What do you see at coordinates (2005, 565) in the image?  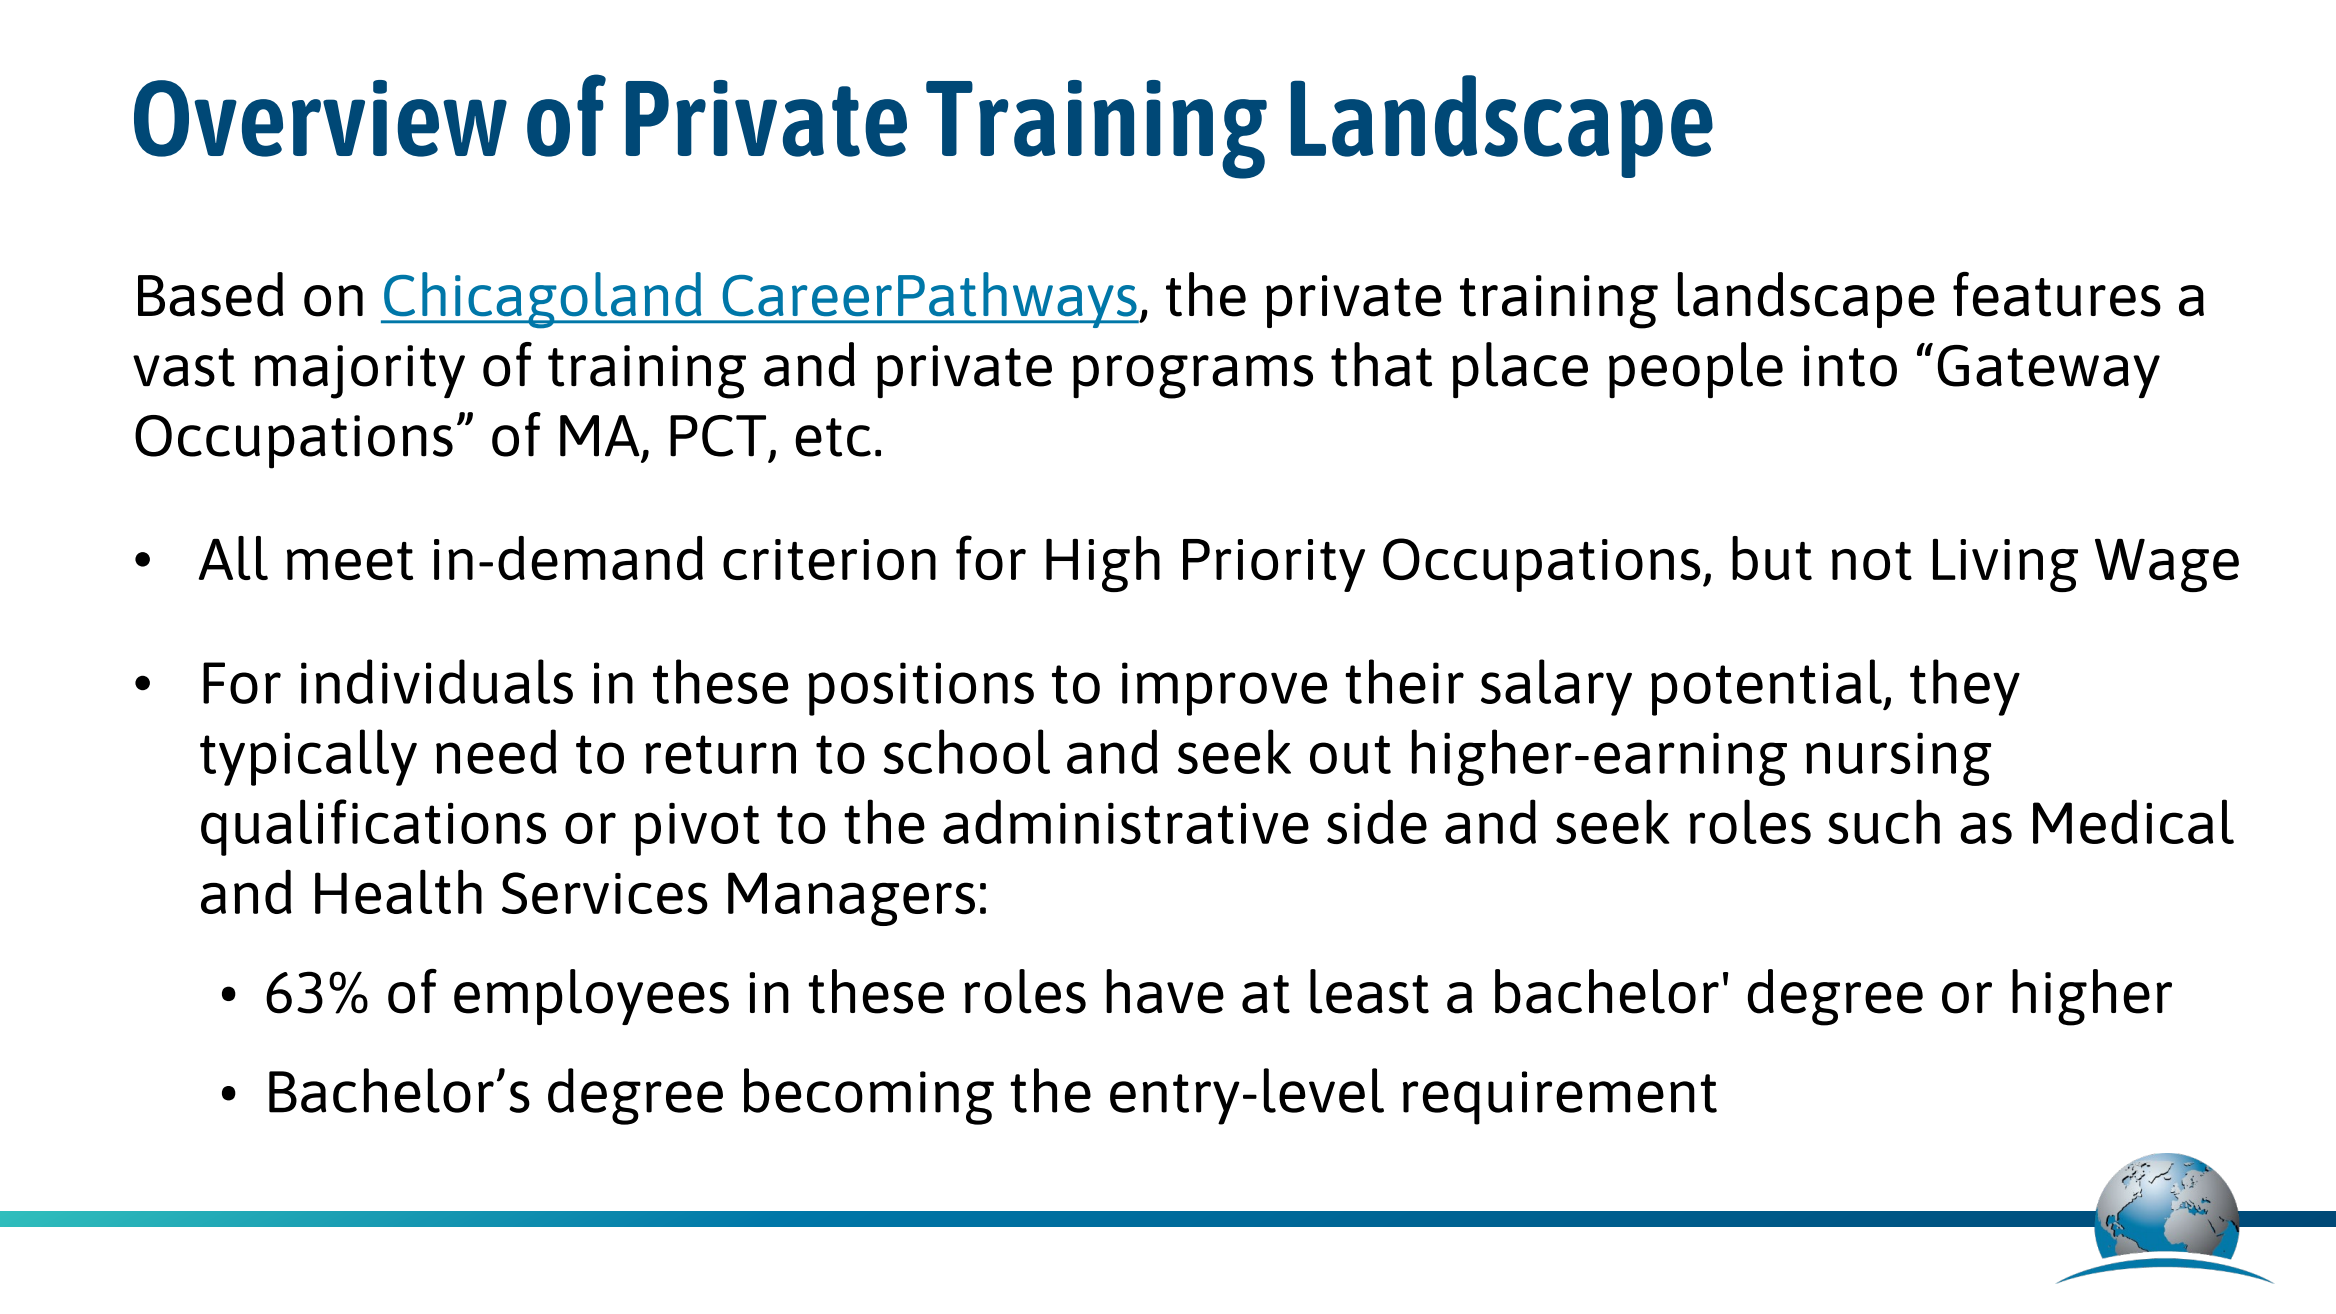 I see `Living` at bounding box center [2005, 565].
